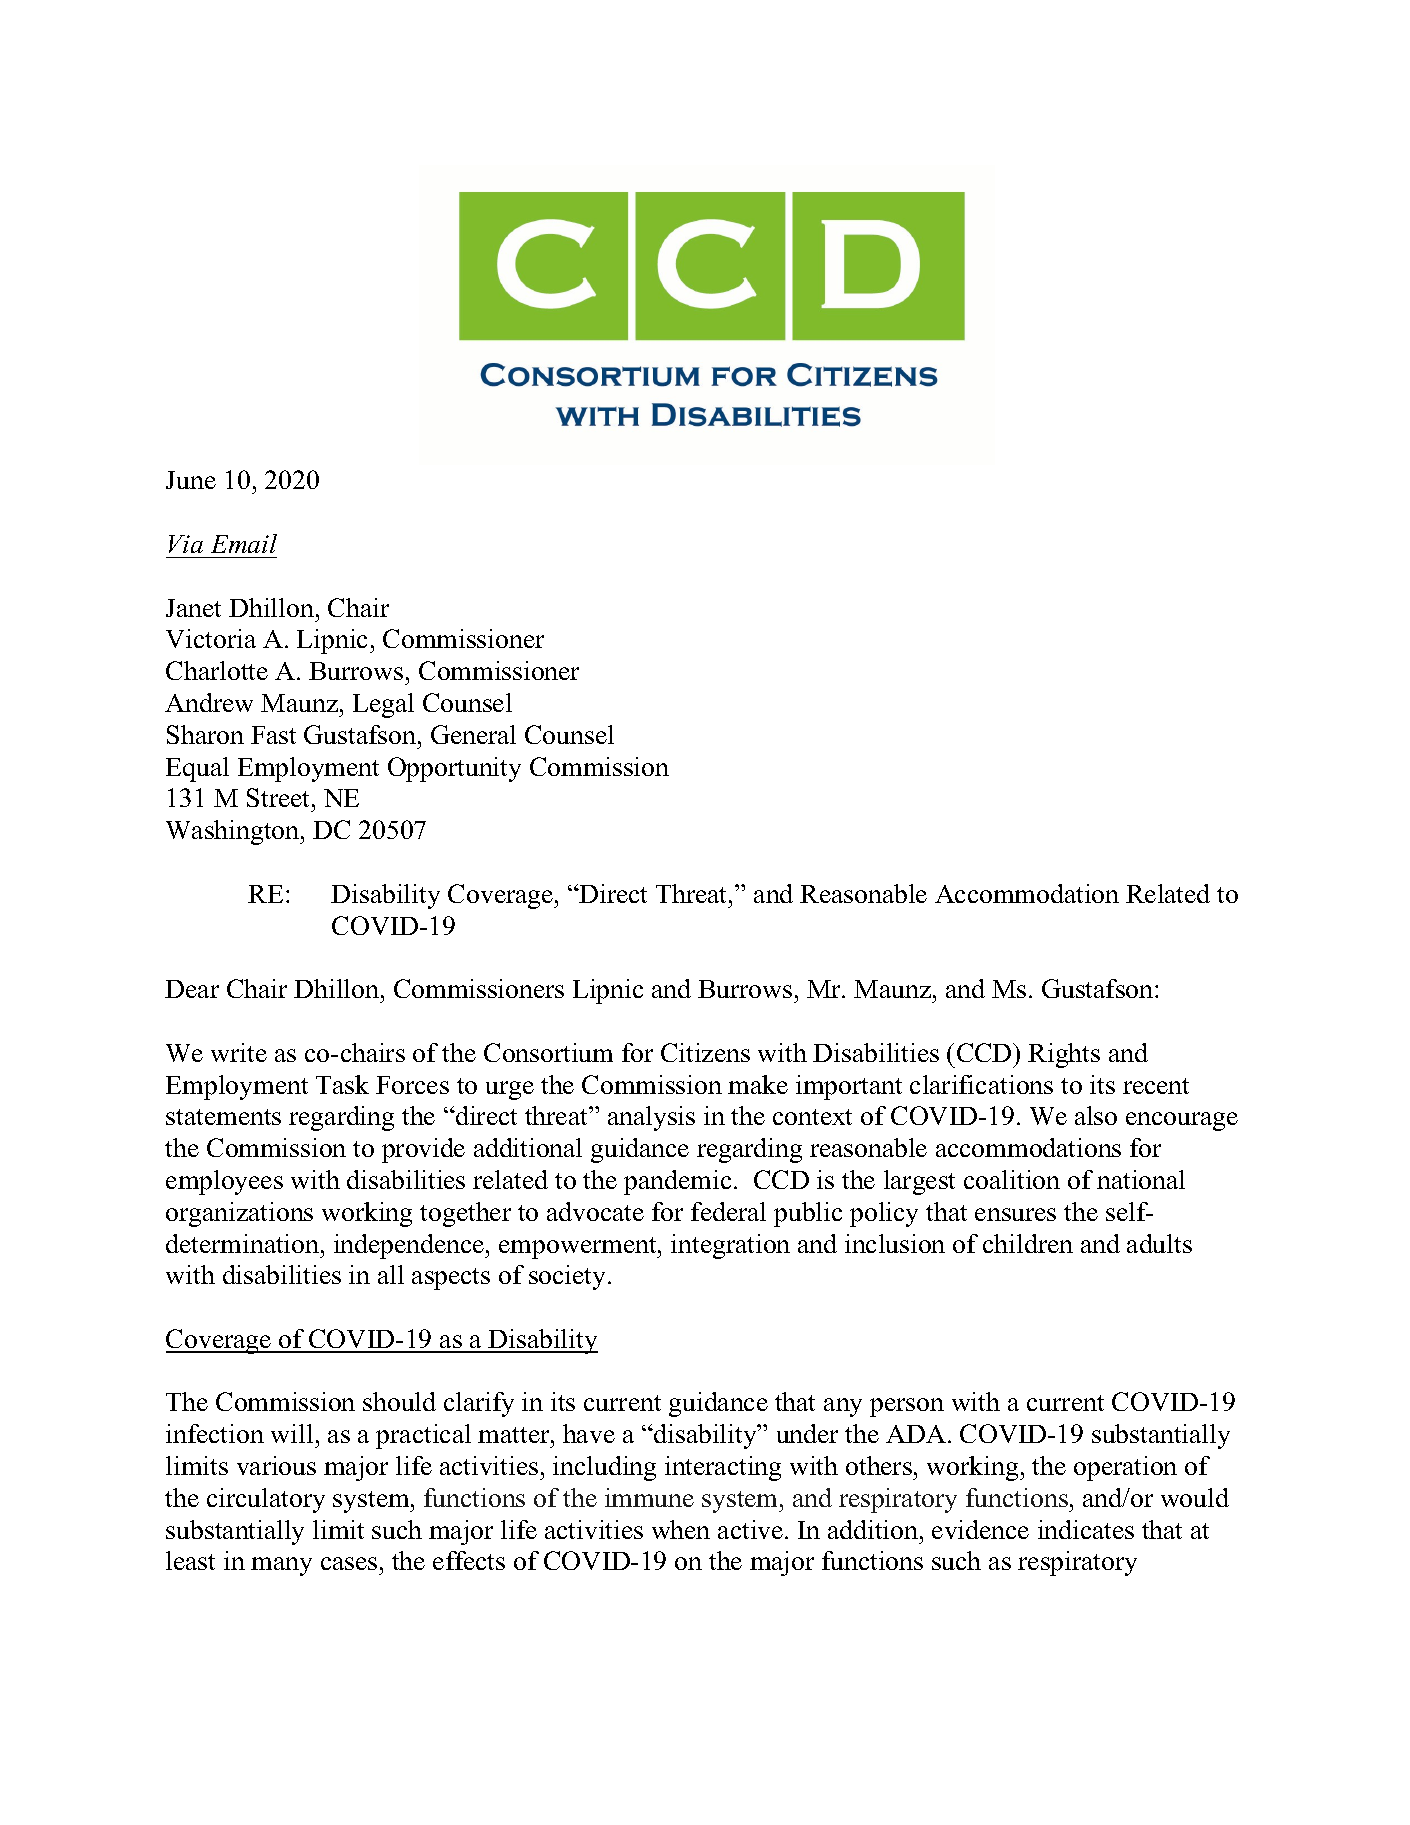 The width and height of the document is (1410, 1825). What do you see at coordinates (677, 1182) in the document?
I see `pandemic` at bounding box center [677, 1182].
